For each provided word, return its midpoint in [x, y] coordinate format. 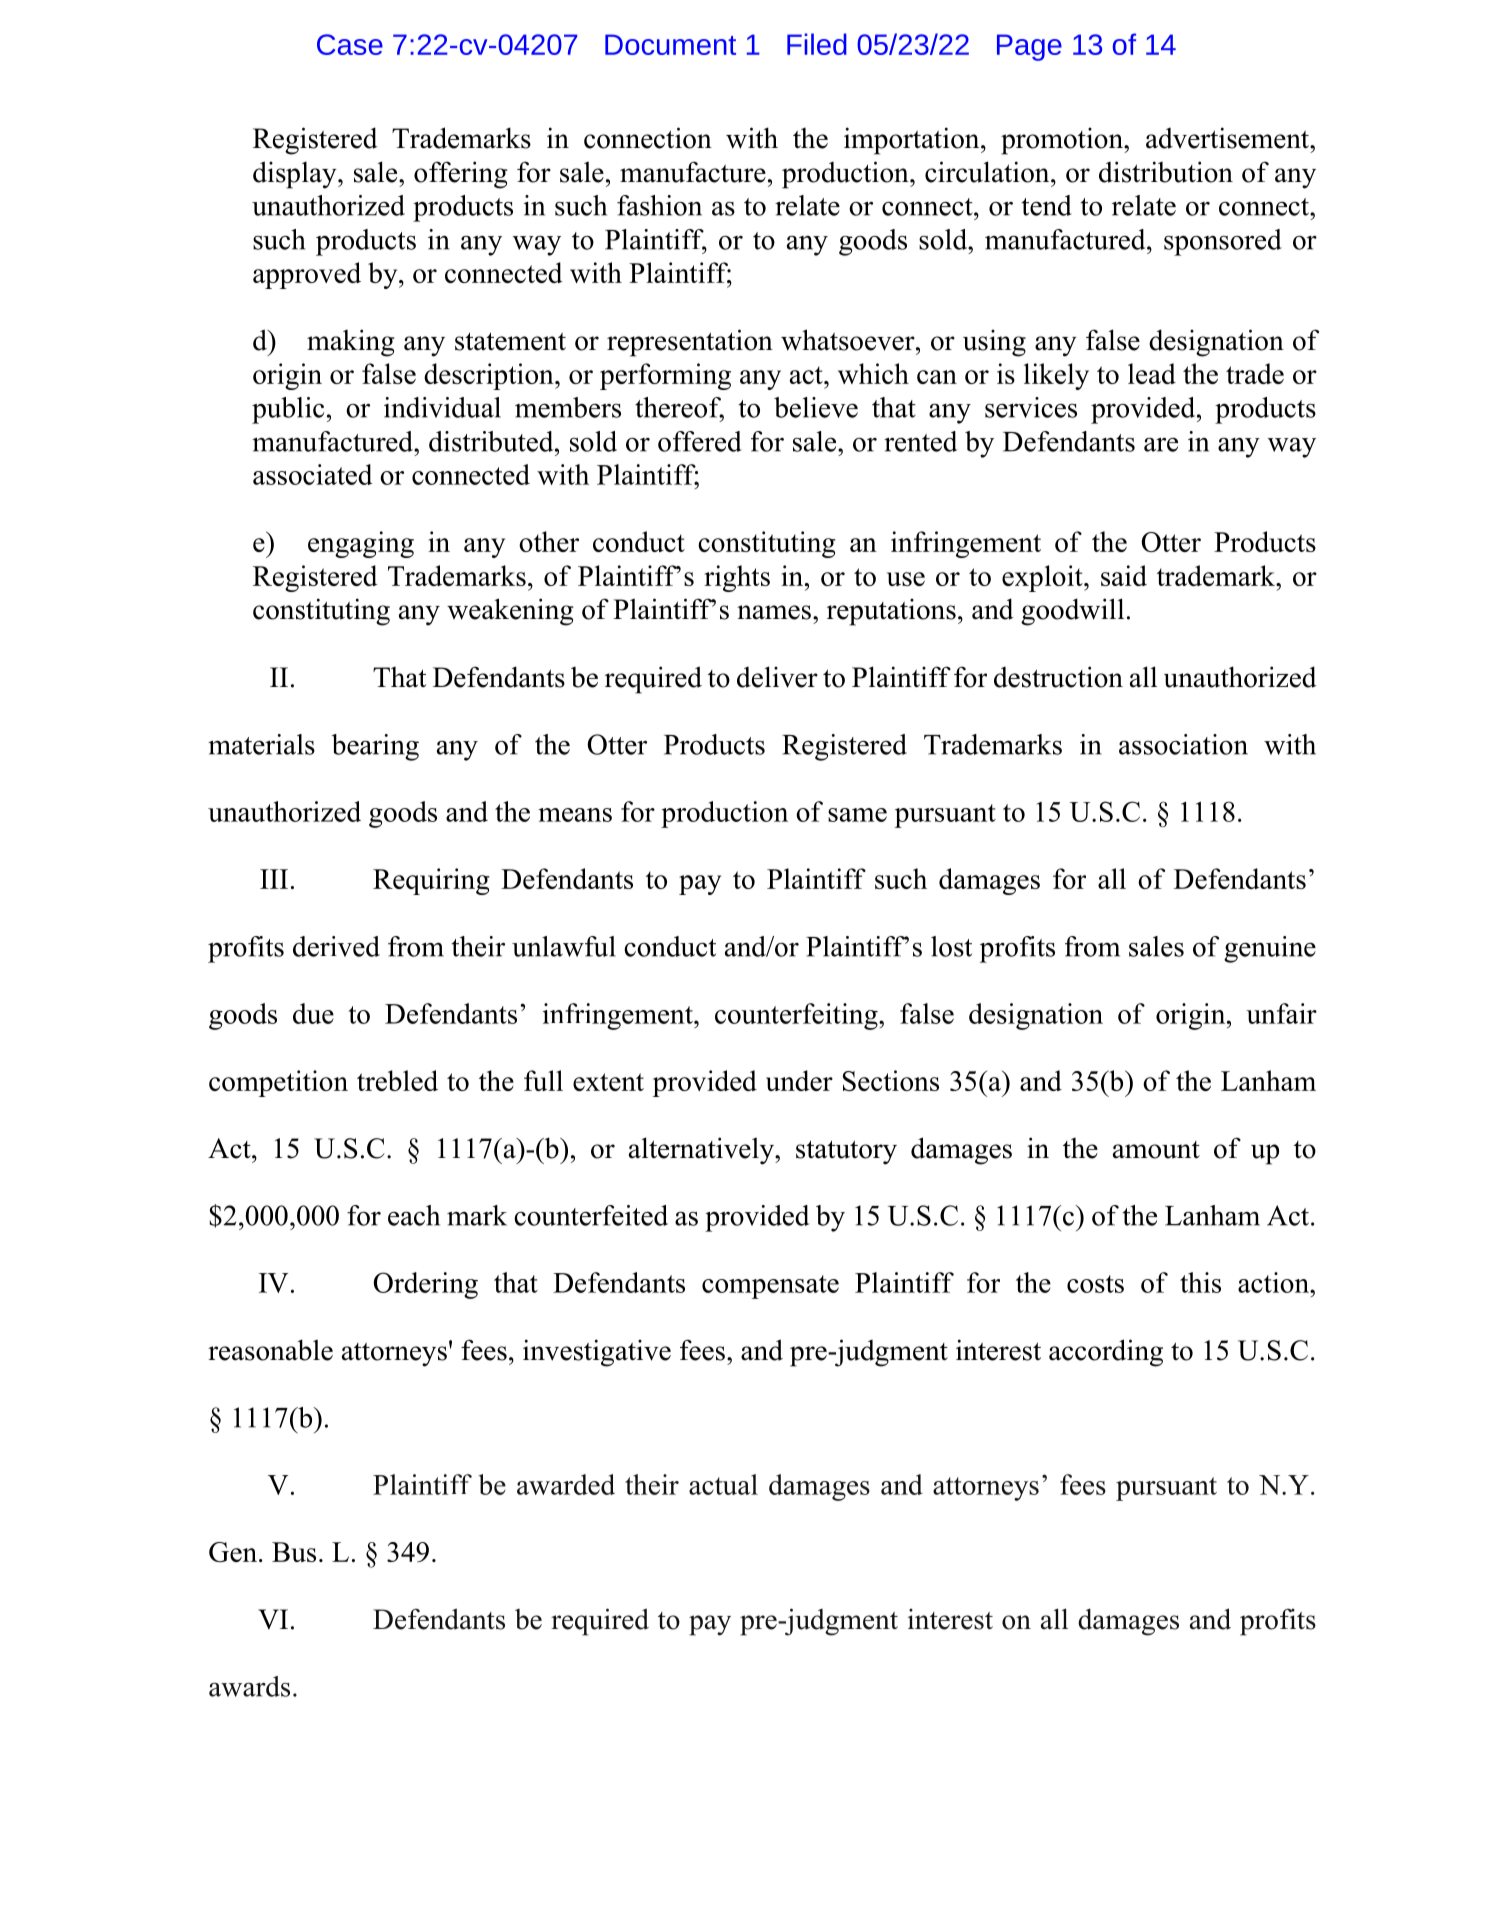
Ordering [425, 1285]
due [313, 1013]
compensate [770, 1287]
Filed [817, 44]
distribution [1166, 172]
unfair [1281, 1013]
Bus [294, 1552]
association [1183, 744]
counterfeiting [797, 1016]
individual [442, 407]
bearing [375, 747]
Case [350, 44]
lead [1152, 373]
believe [816, 407]
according [1106, 1353]
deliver [777, 677]
